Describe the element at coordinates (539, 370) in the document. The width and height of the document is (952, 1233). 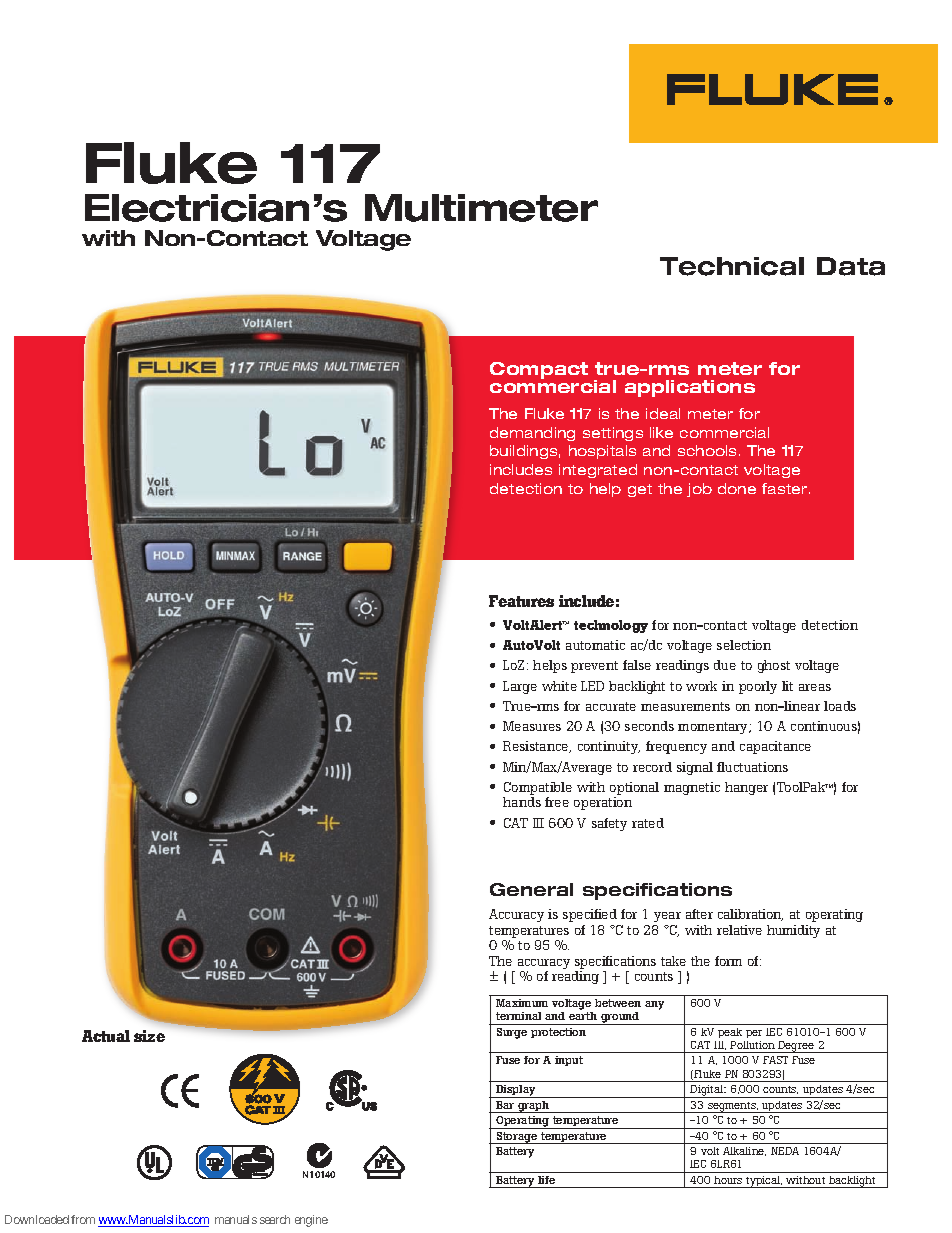
I see `Compact` at that location.
